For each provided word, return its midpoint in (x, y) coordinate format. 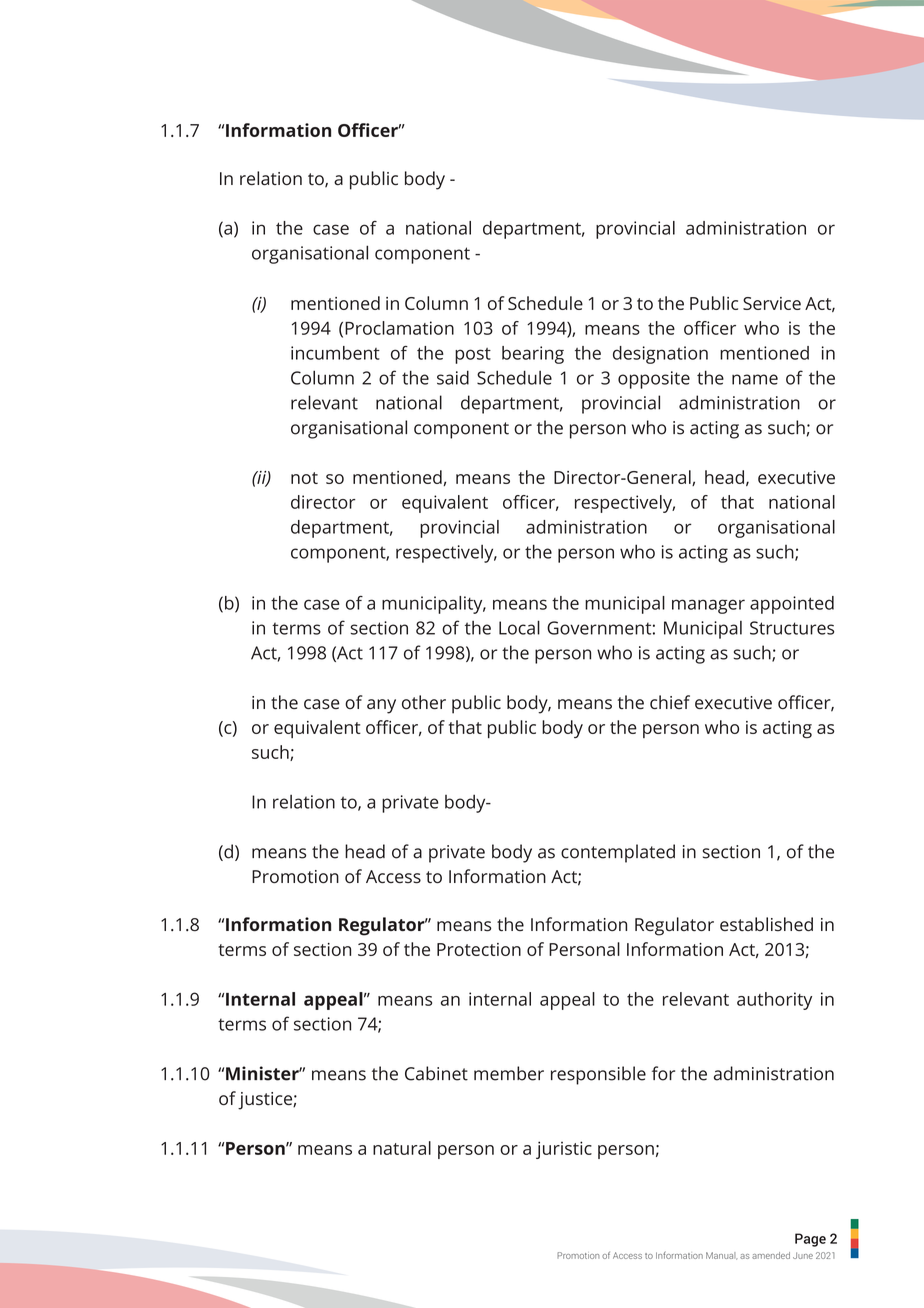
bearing (533, 355)
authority (774, 1001)
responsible (598, 1075)
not (304, 478)
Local (519, 627)
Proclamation (399, 328)
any (381, 706)
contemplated (618, 853)
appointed (792, 605)
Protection (479, 949)
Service (772, 303)
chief (670, 702)
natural (402, 1148)
